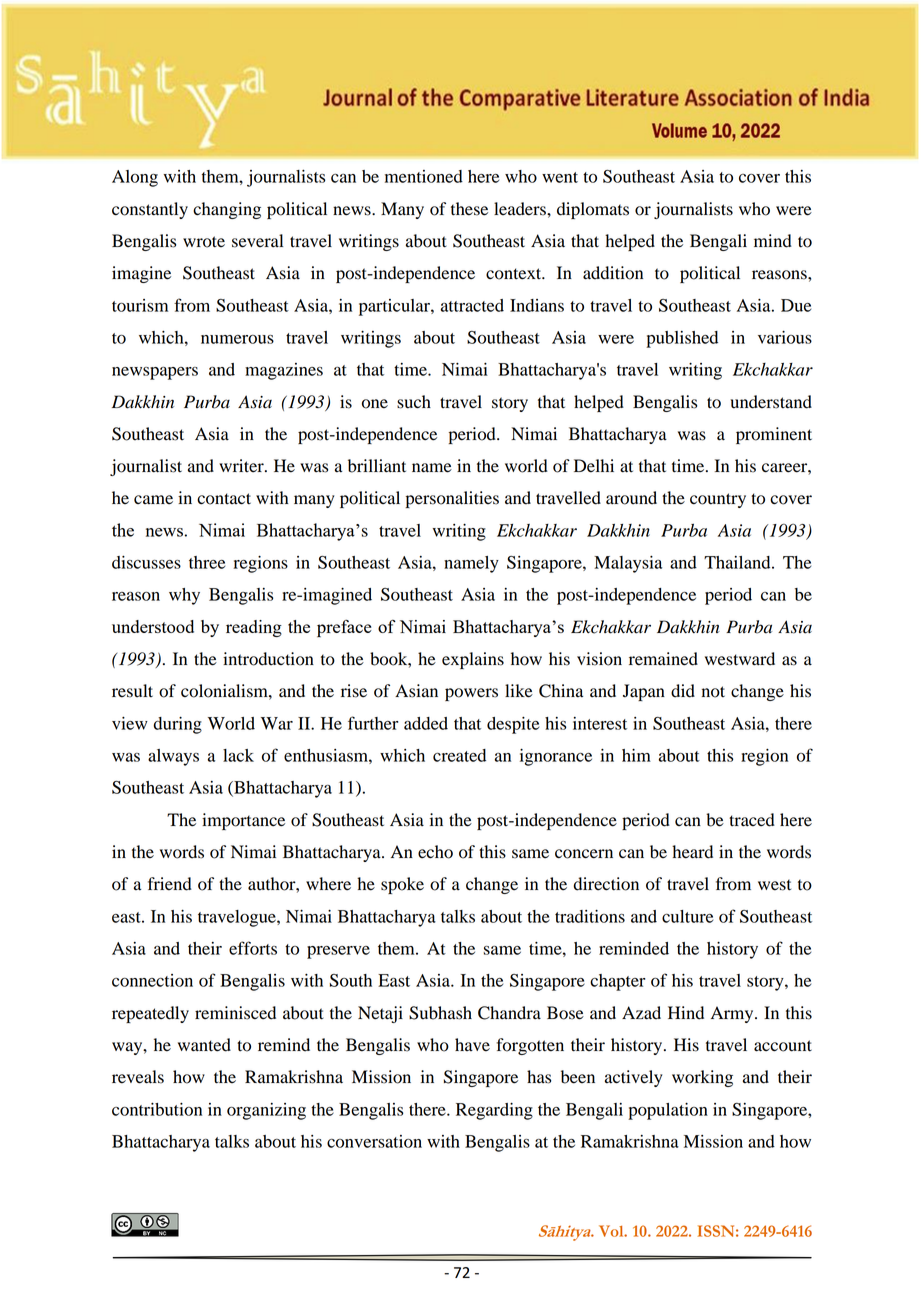  I want to click on traced, so click(752, 820).
